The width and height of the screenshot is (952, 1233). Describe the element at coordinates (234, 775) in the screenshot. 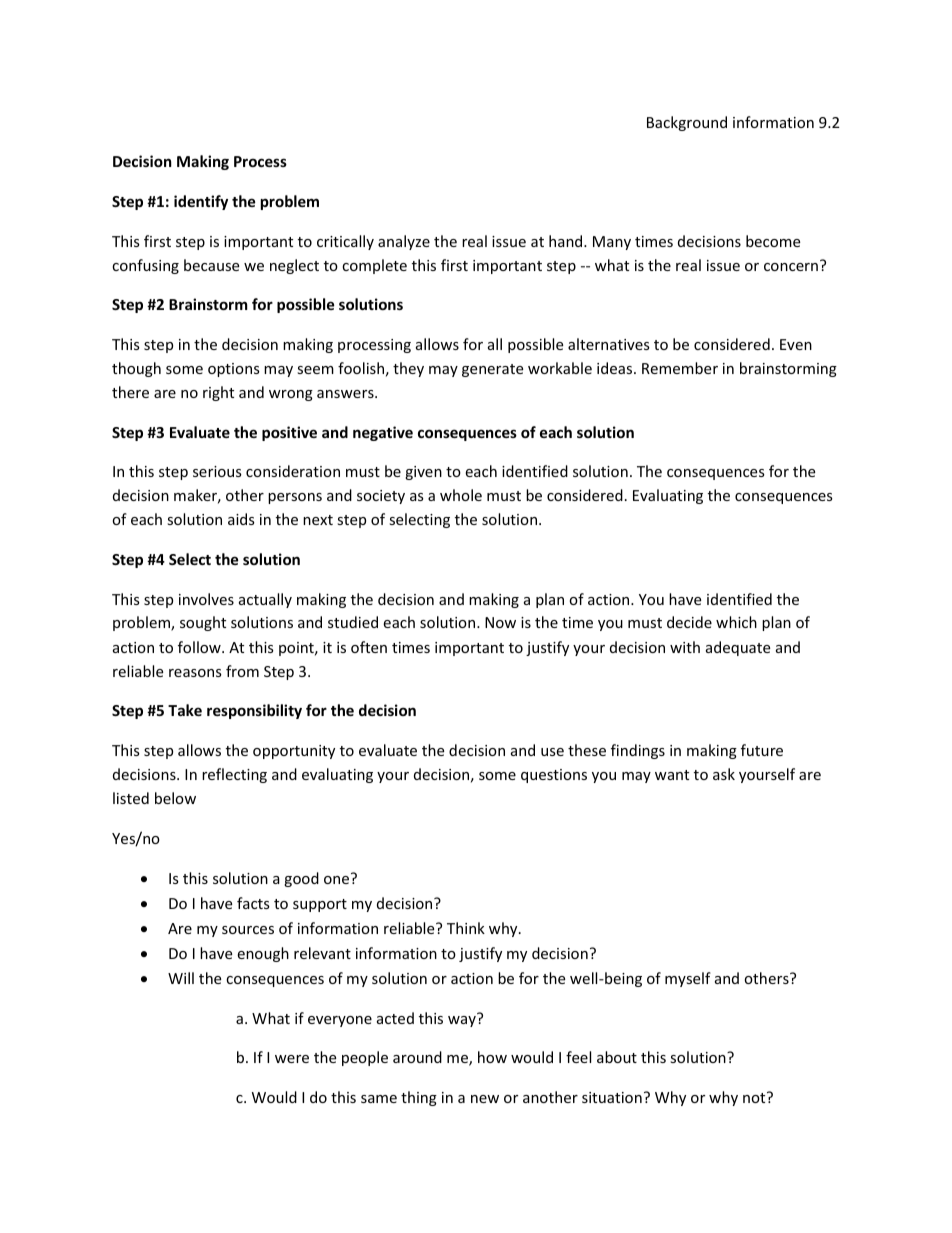

I see `reflecting` at that location.
